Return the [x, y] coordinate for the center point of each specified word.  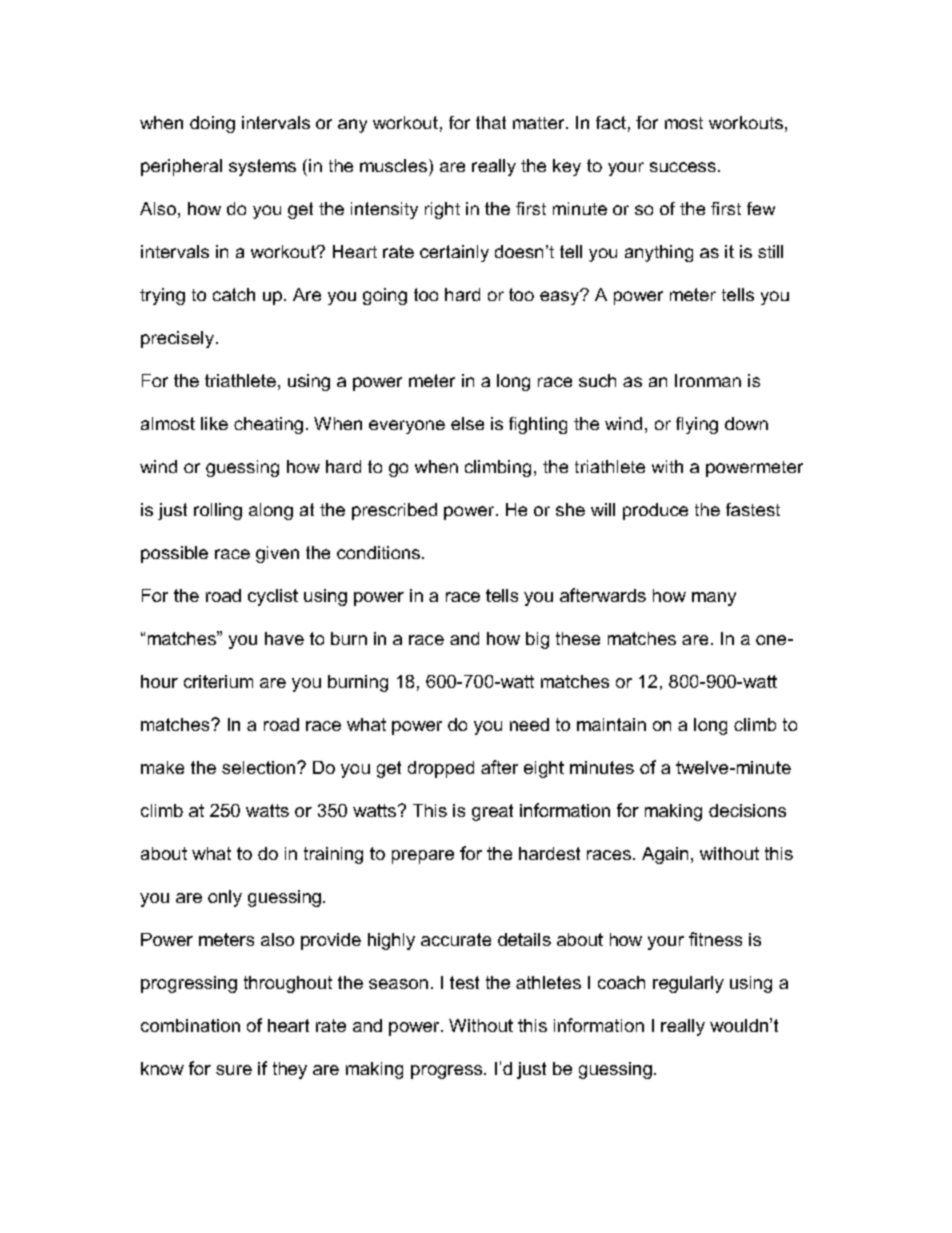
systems [262, 167]
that [491, 122]
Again [665, 855]
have [284, 638]
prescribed [394, 511]
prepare [423, 857]
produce [655, 511]
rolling [218, 511]
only [225, 898]
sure [234, 1070]
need [529, 724]
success [683, 167]
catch [234, 294]
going [385, 296]
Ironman [708, 380]
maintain [611, 724]
